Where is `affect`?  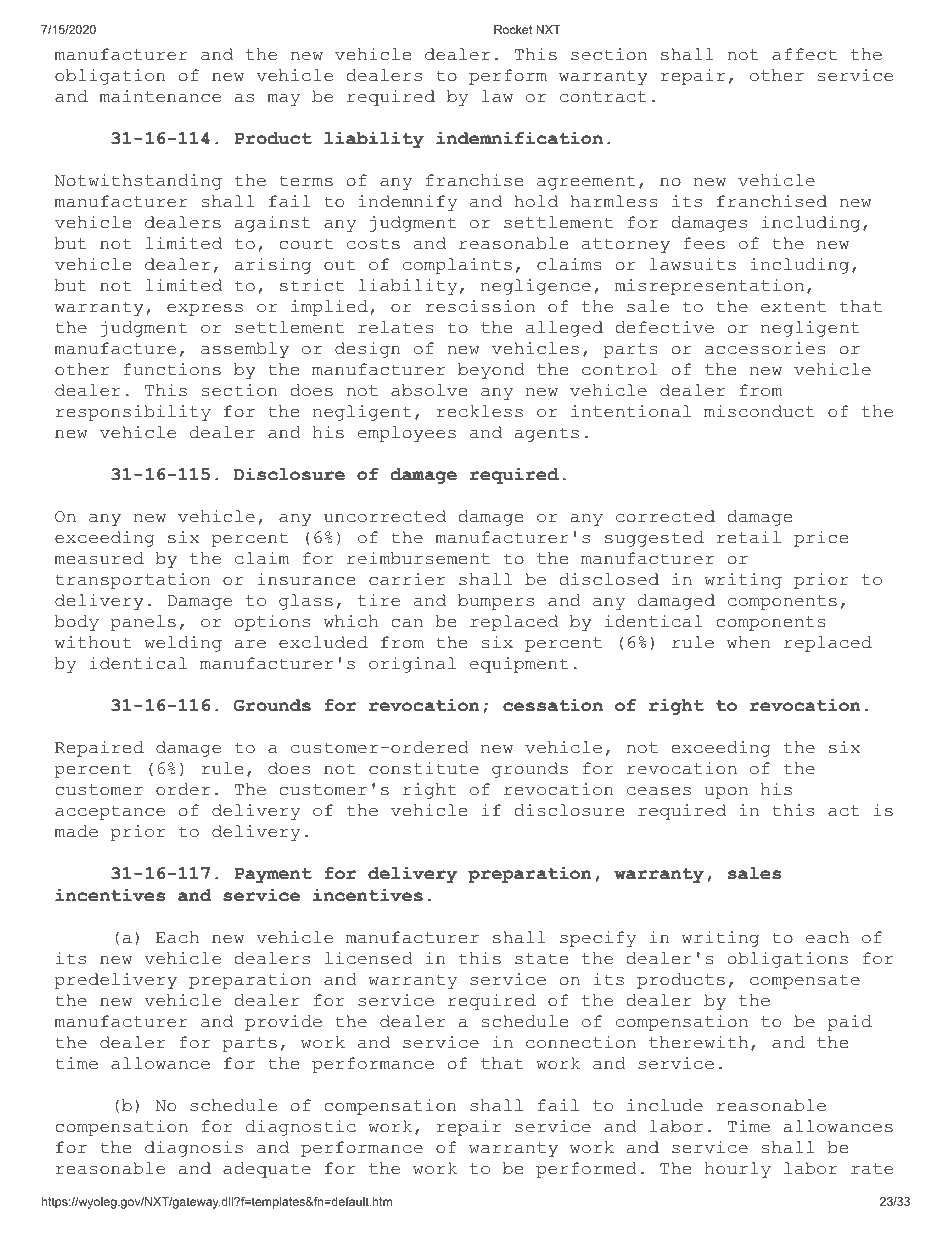 affect is located at coordinates (804, 54).
